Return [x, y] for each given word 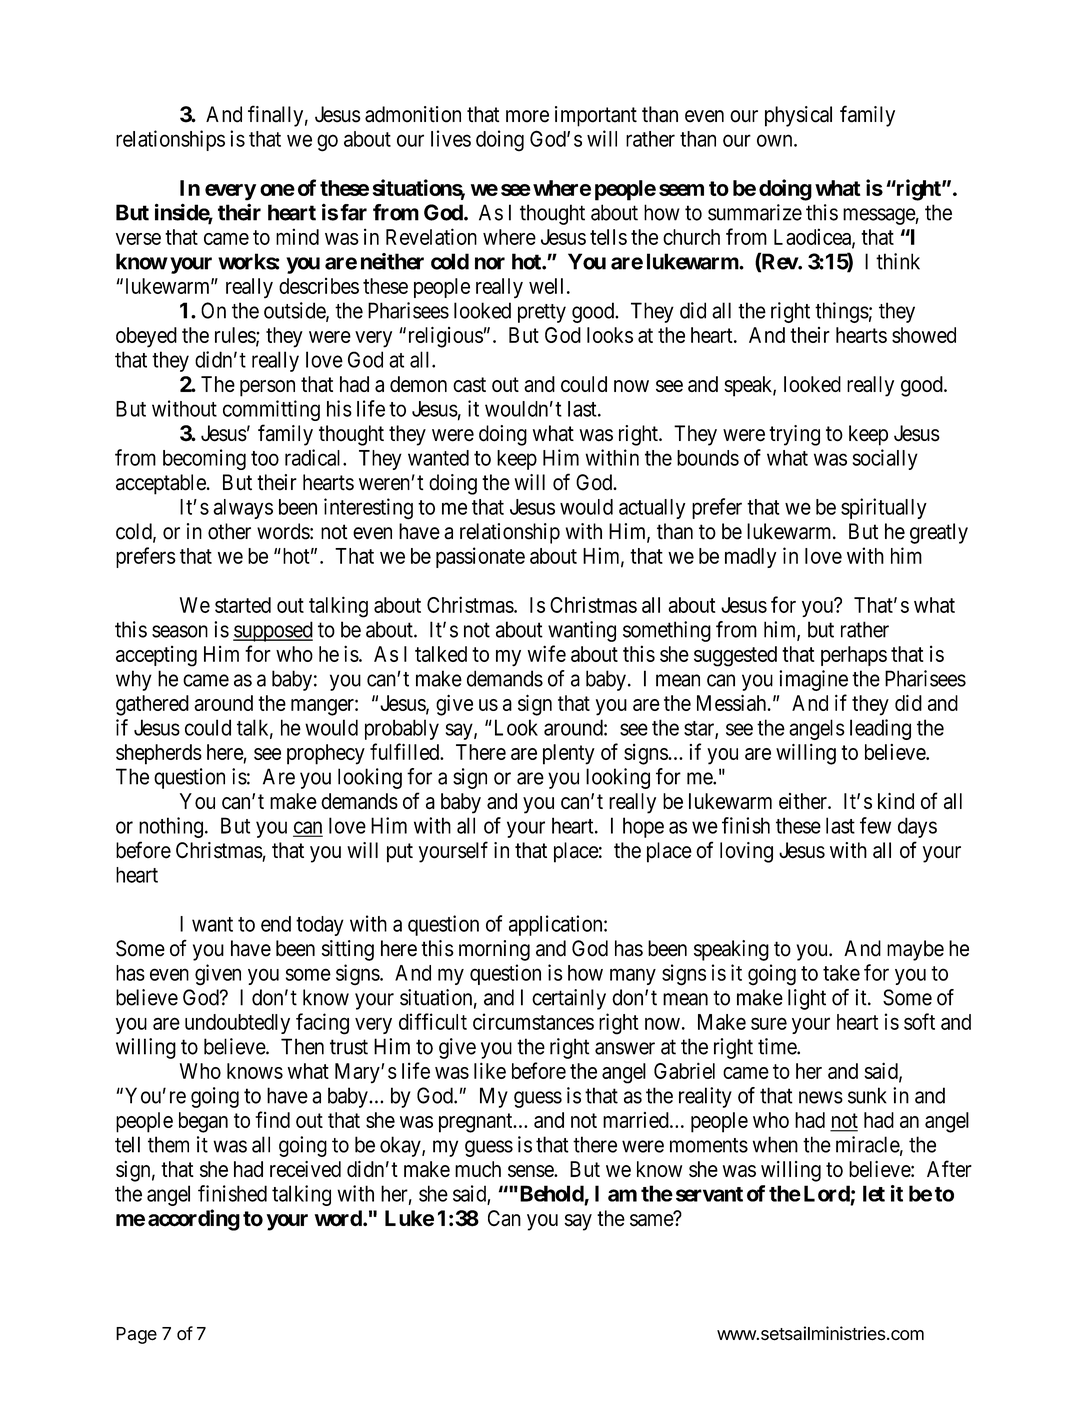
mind [297, 236]
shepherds [159, 754]
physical [798, 116]
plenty [569, 754]
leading [880, 729]
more [527, 116]
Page [136, 1335]
